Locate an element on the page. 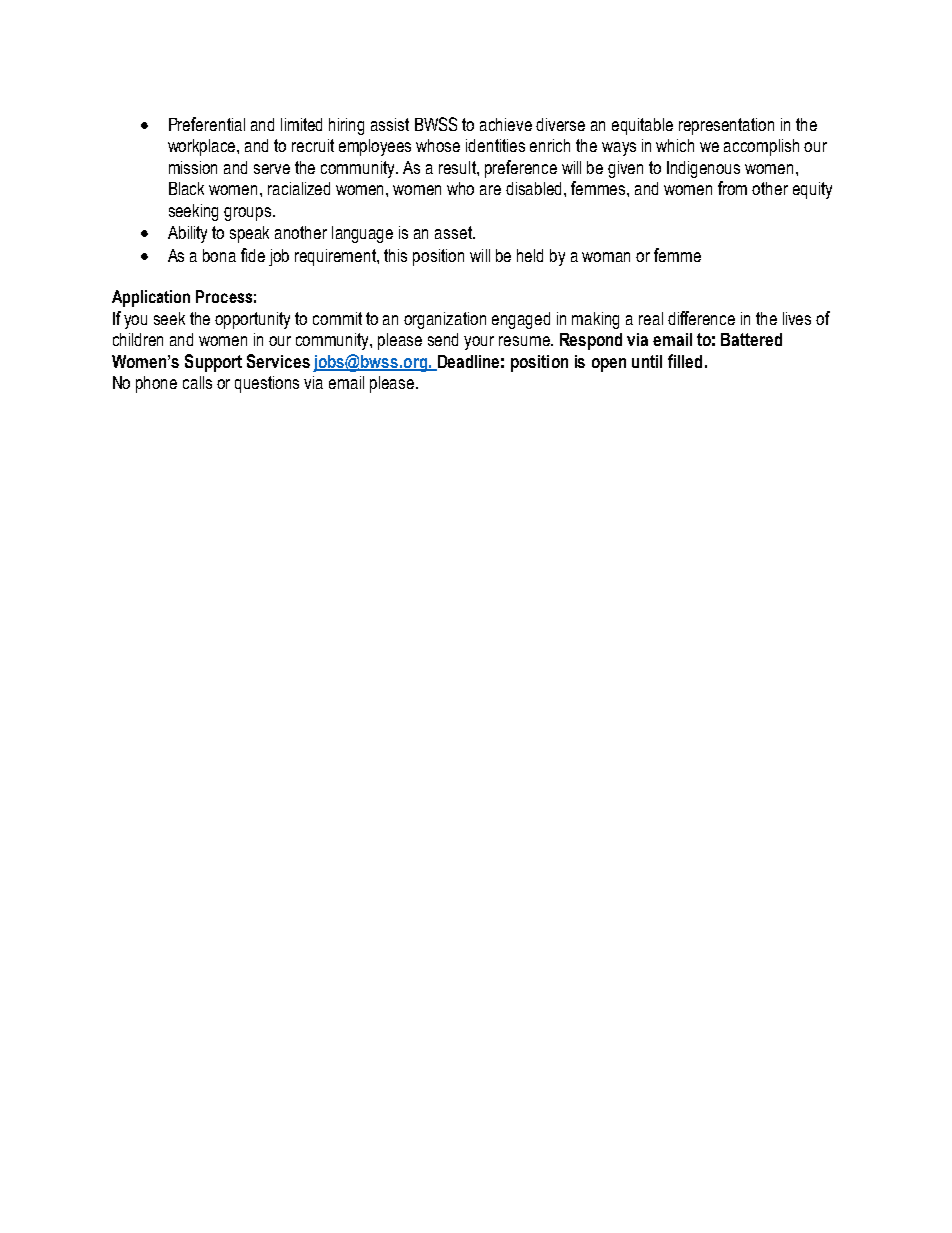 The width and height of the image is (952, 1233). achieve is located at coordinates (506, 124).
